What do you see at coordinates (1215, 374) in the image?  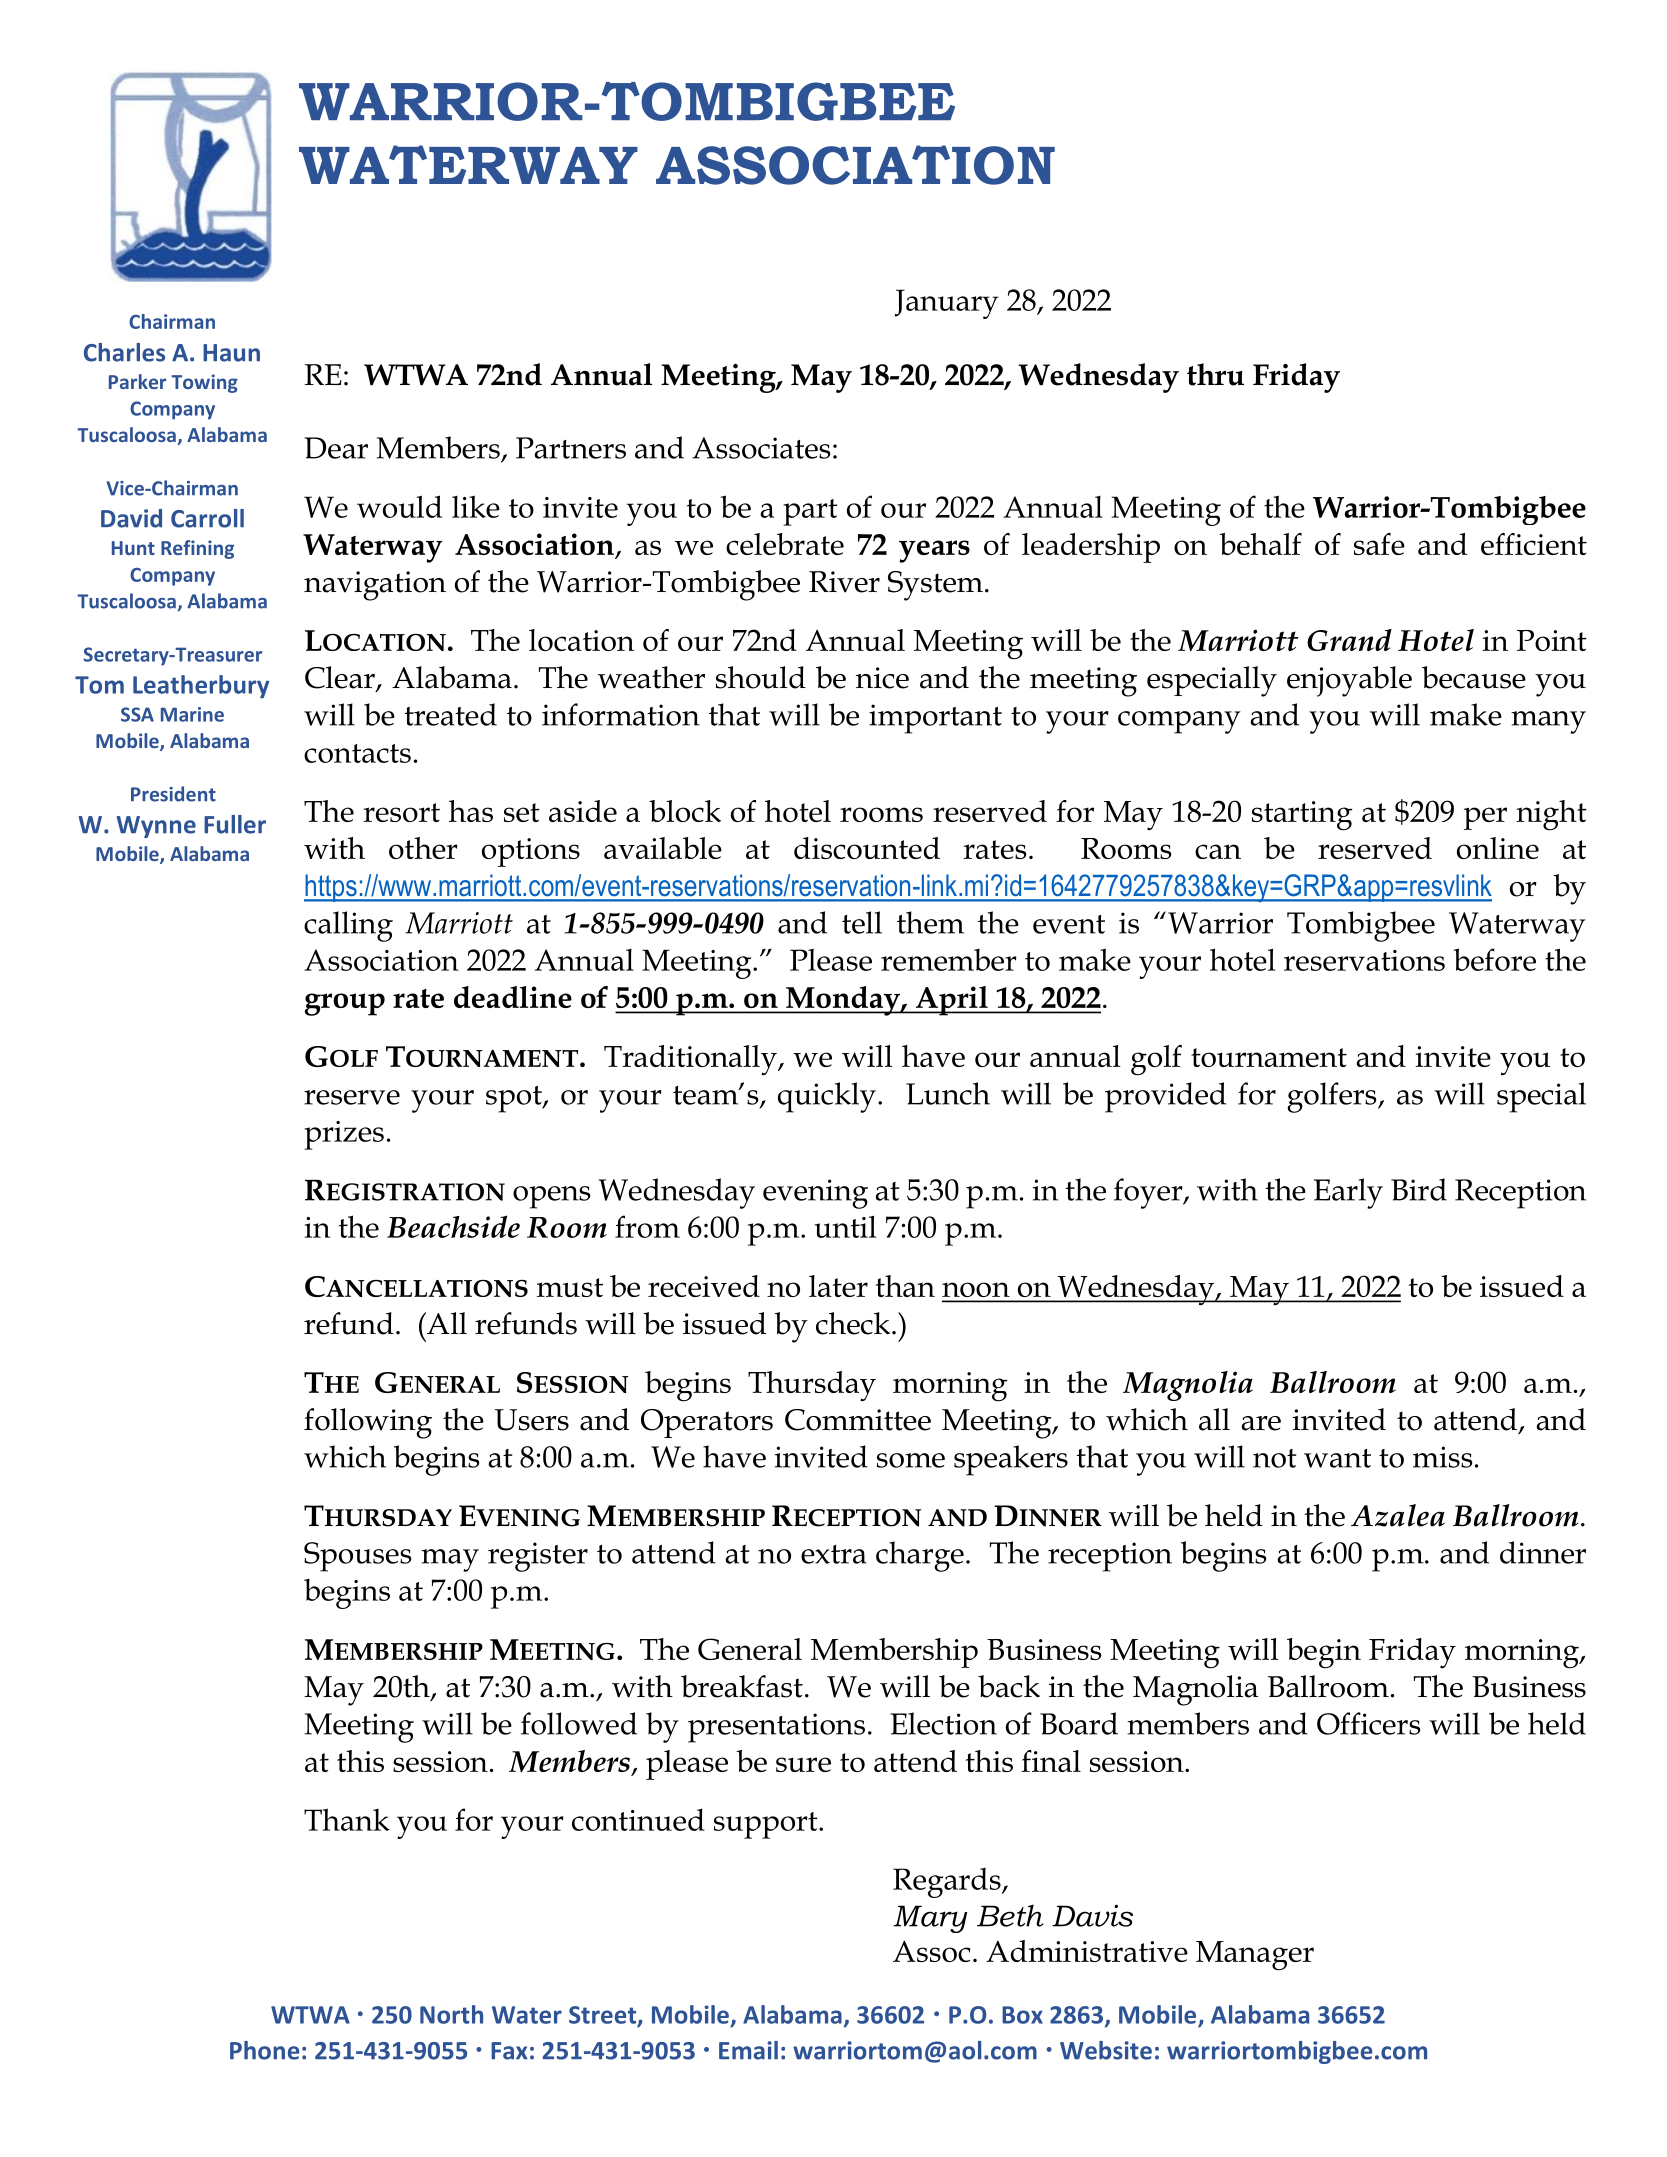 I see `thru` at bounding box center [1215, 374].
